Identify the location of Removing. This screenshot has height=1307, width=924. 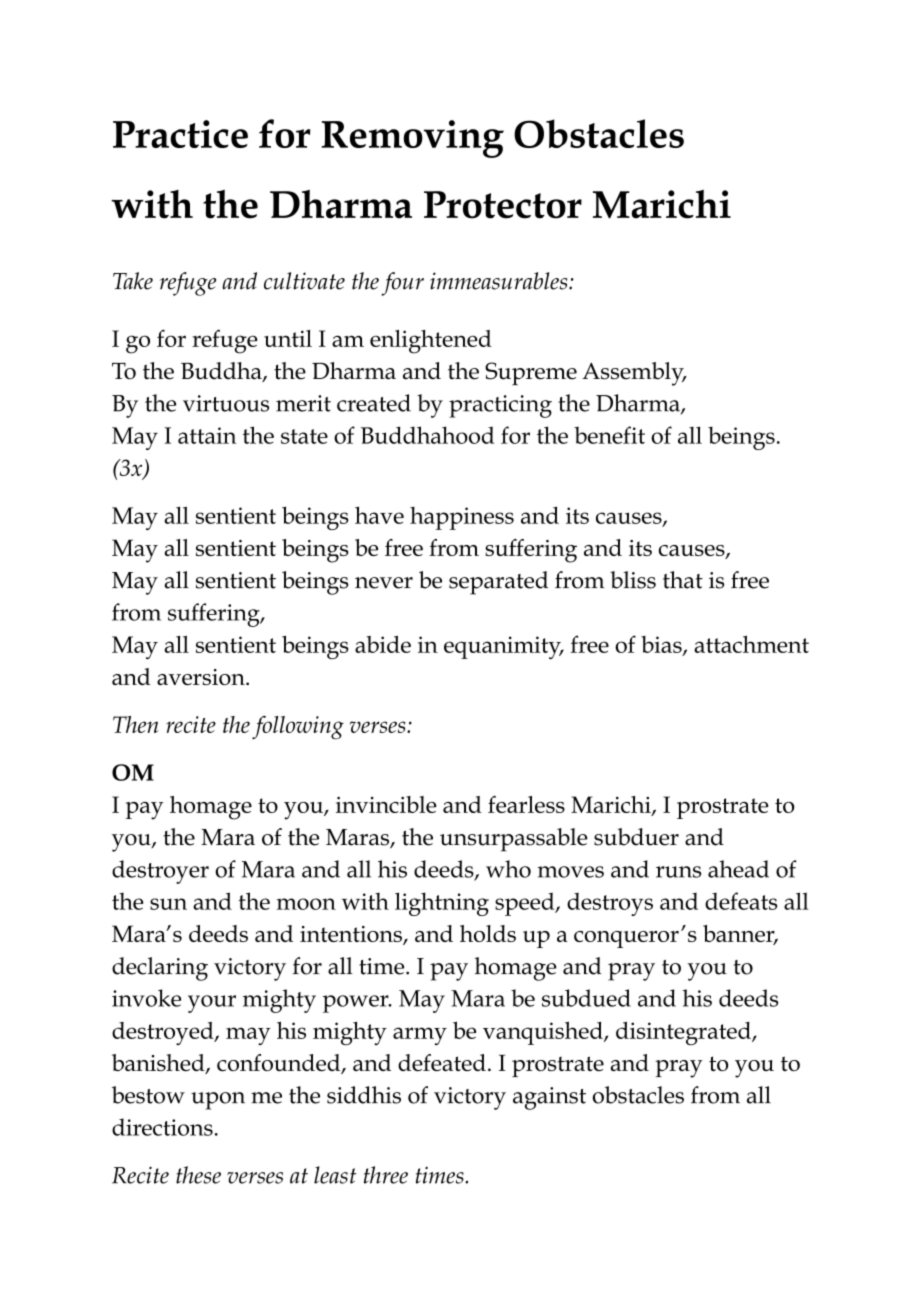
(413, 139).
